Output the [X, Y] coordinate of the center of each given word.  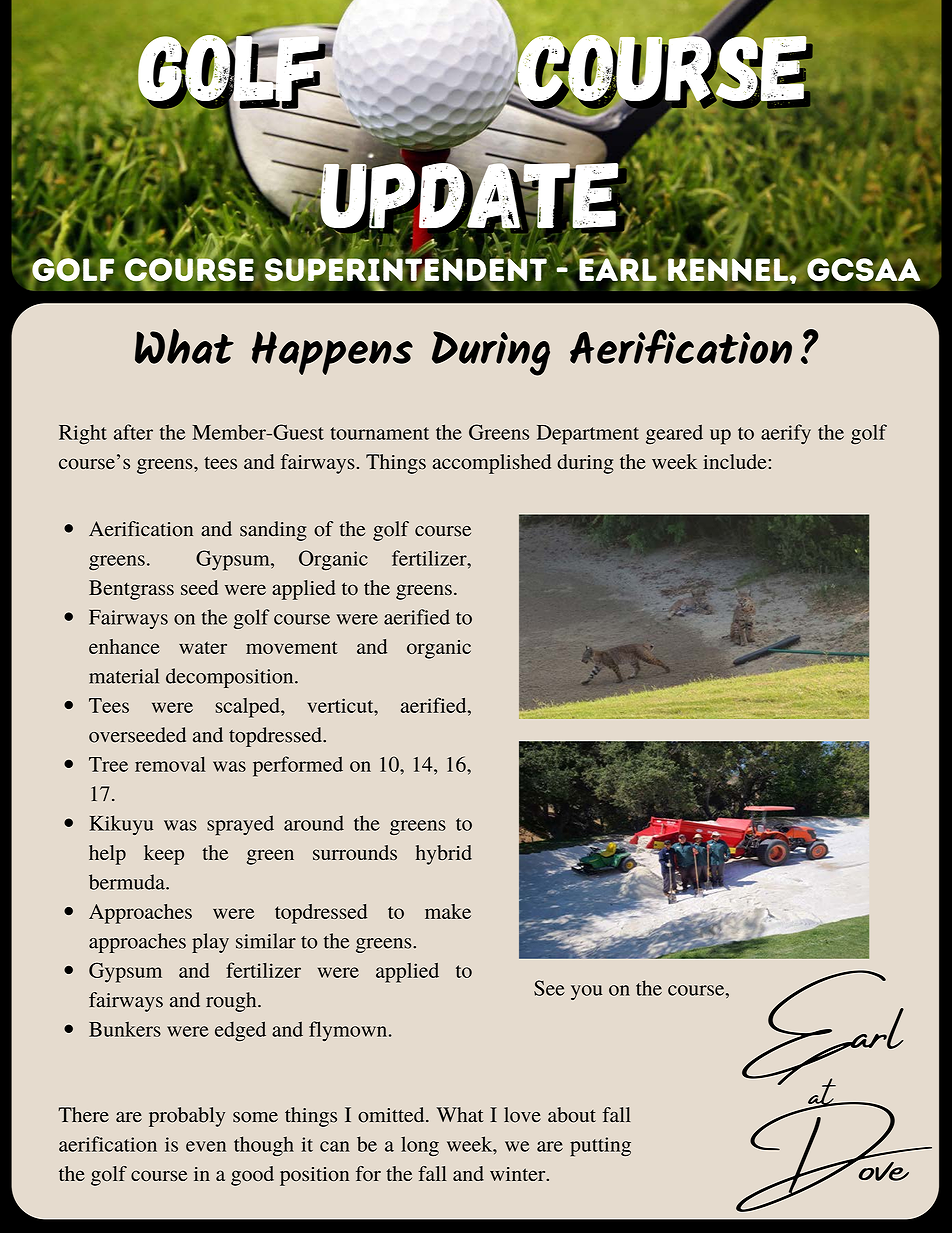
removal [170, 764]
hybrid [444, 855]
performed [298, 766]
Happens [332, 353]
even [206, 1146]
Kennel [729, 269]
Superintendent [406, 270]
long [420, 1146]
